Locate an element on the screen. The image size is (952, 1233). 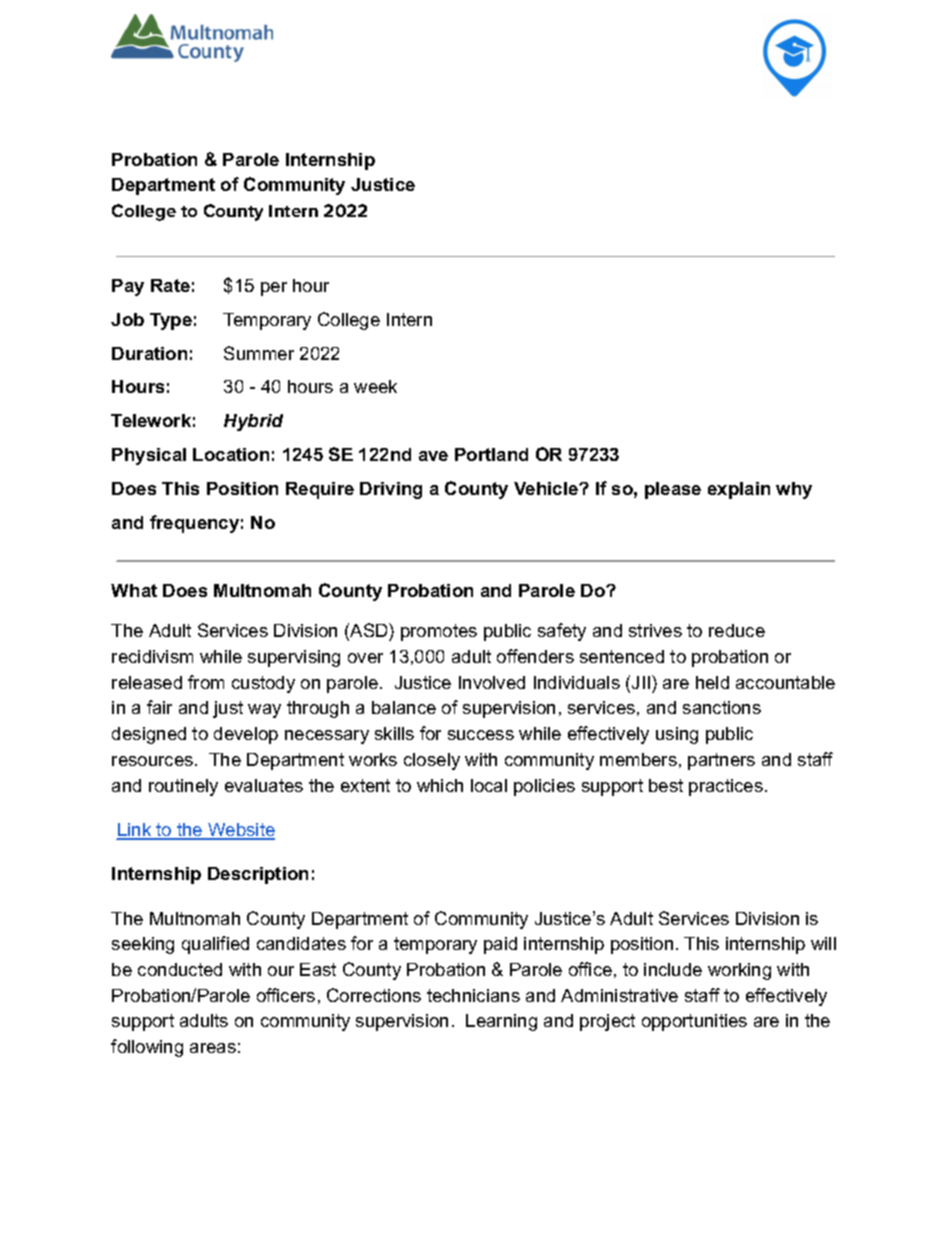
week is located at coordinates (375, 386).
